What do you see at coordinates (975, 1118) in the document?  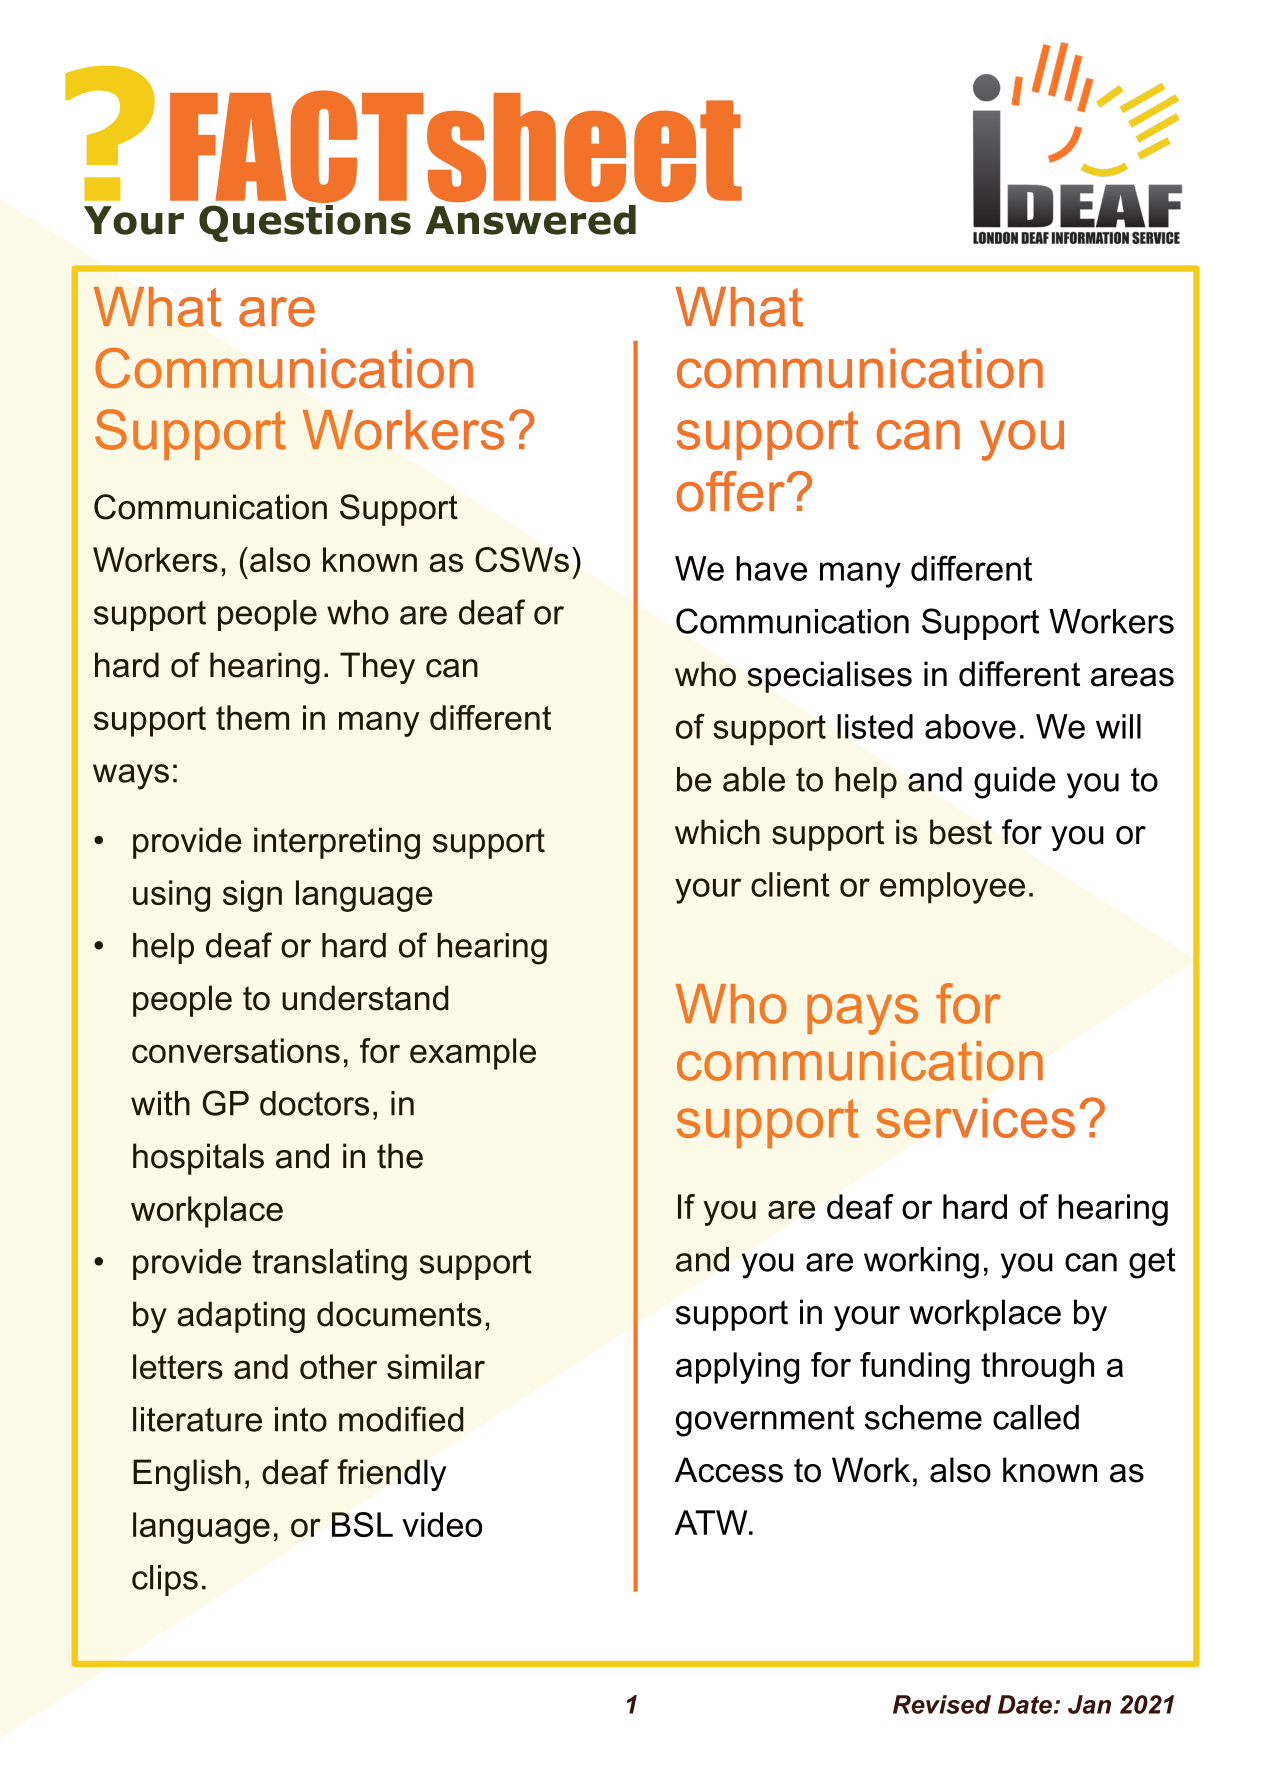 I see `services` at bounding box center [975, 1118].
